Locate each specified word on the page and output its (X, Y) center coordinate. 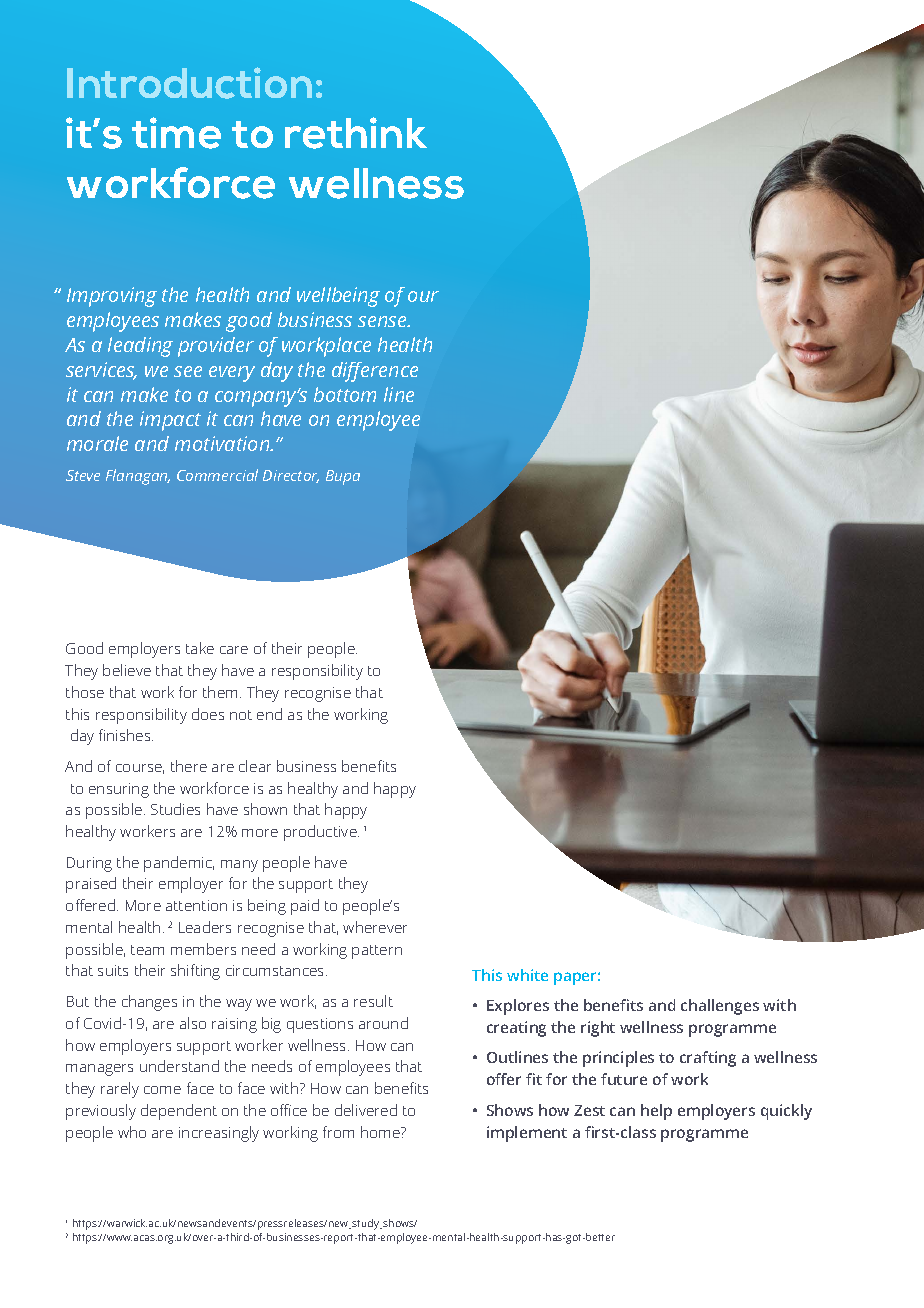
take (200, 648)
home (381, 1132)
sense (383, 321)
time (176, 133)
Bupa (343, 477)
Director (291, 476)
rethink (356, 133)
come (162, 1090)
